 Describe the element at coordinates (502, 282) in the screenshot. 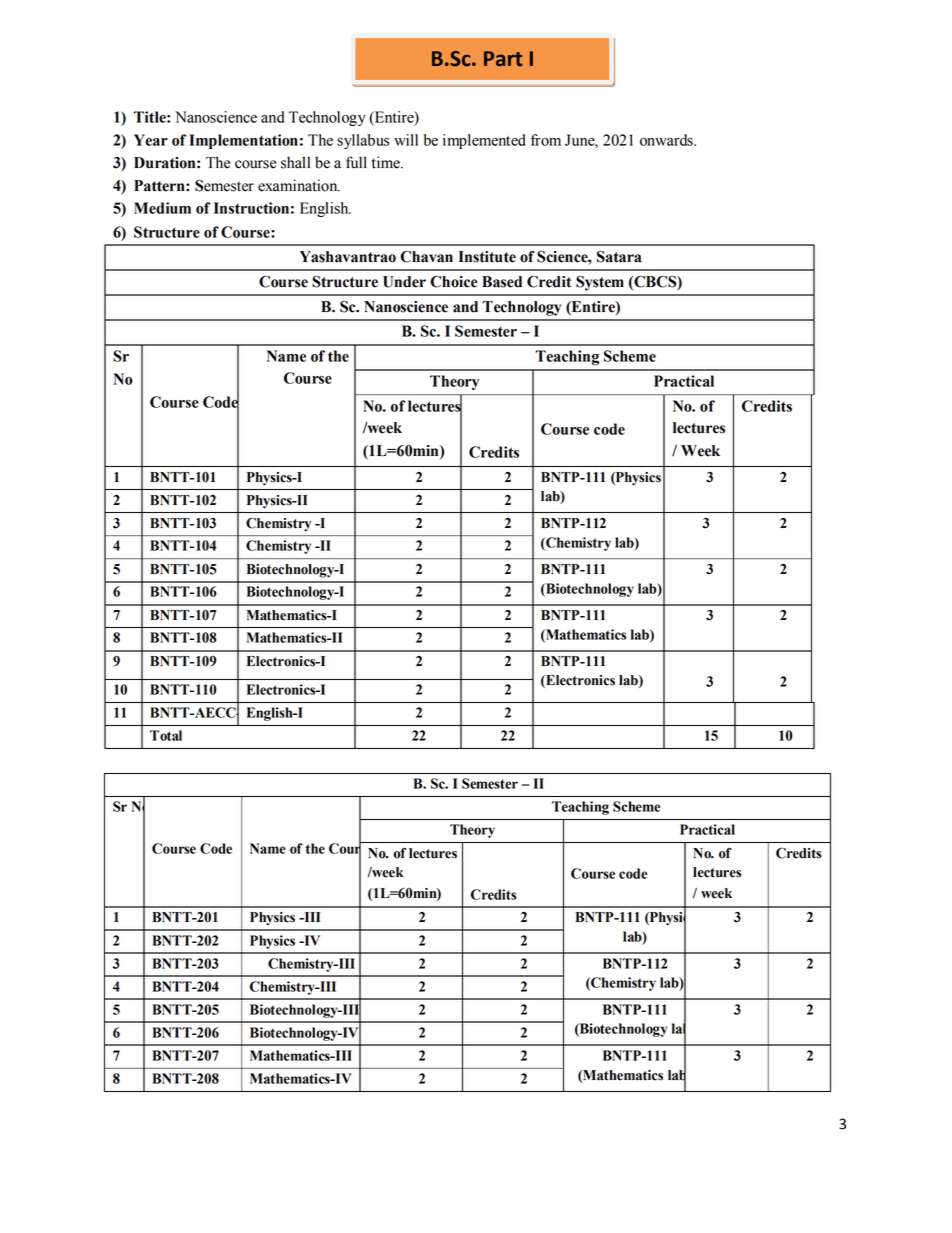

I see `Based` at that location.
